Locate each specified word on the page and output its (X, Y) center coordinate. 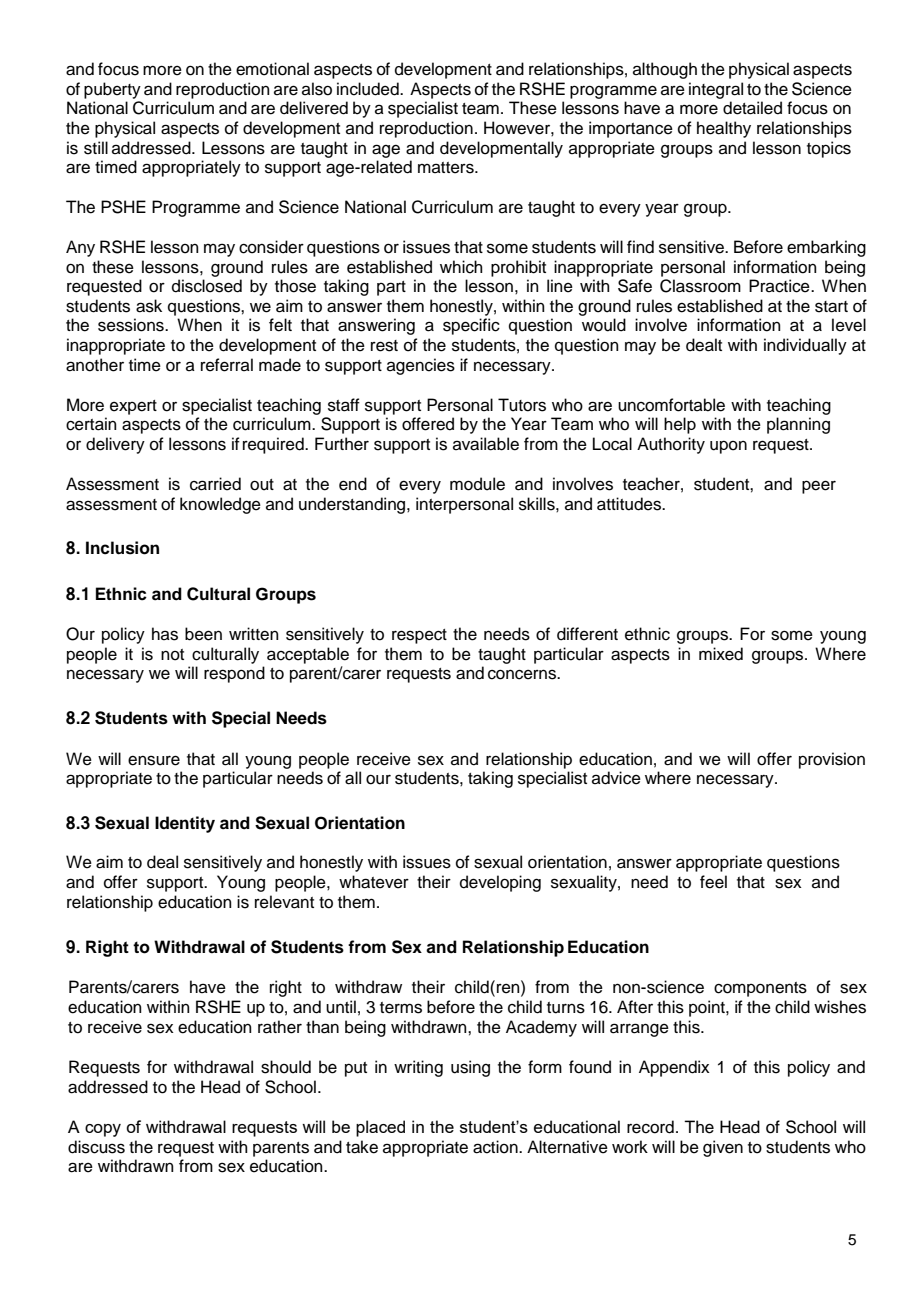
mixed (721, 654)
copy (103, 1130)
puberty (112, 90)
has (165, 634)
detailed (752, 108)
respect (419, 636)
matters (447, 168)
